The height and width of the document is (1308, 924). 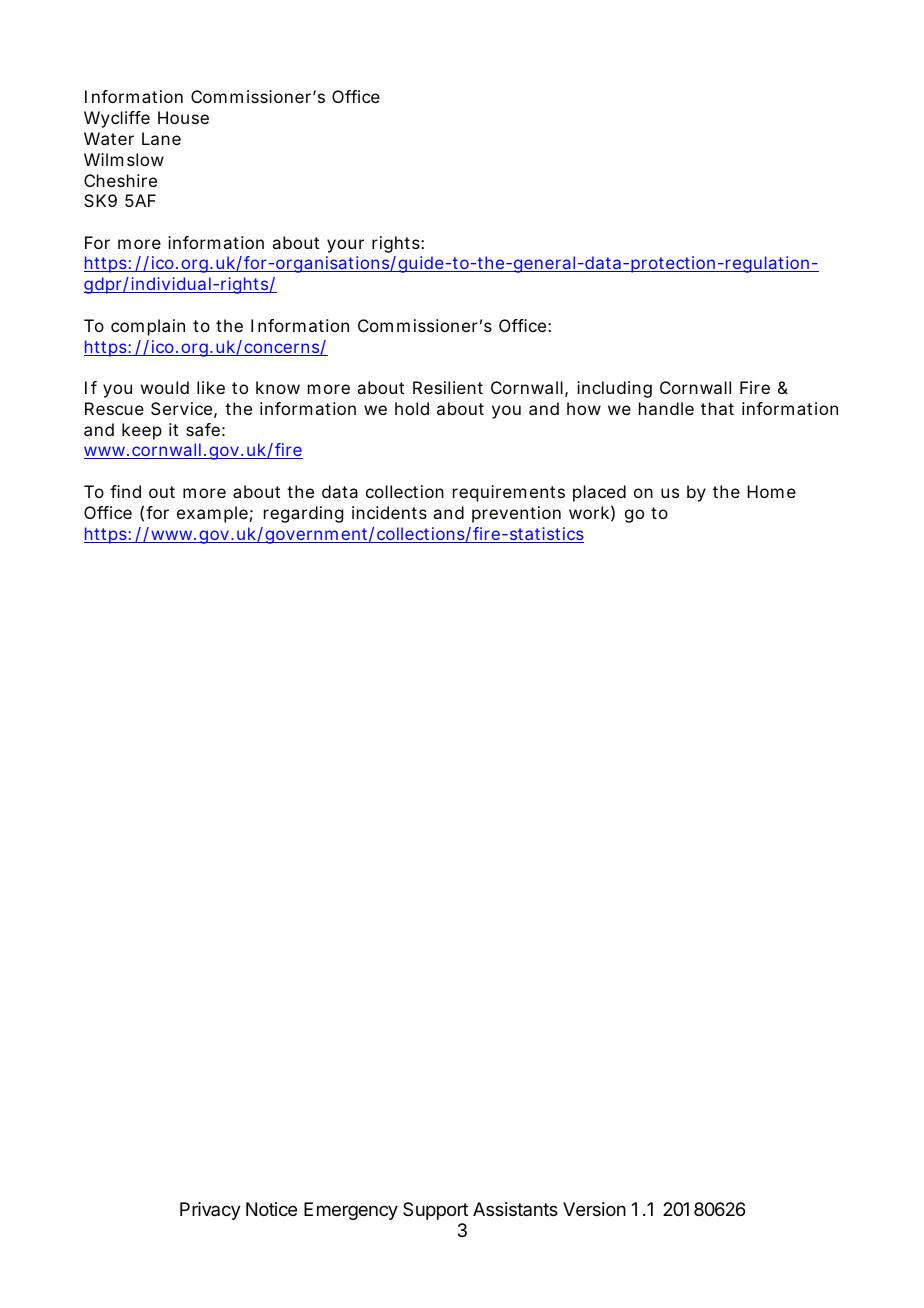 I want to click on Support, so click(x=435, y=1211).
